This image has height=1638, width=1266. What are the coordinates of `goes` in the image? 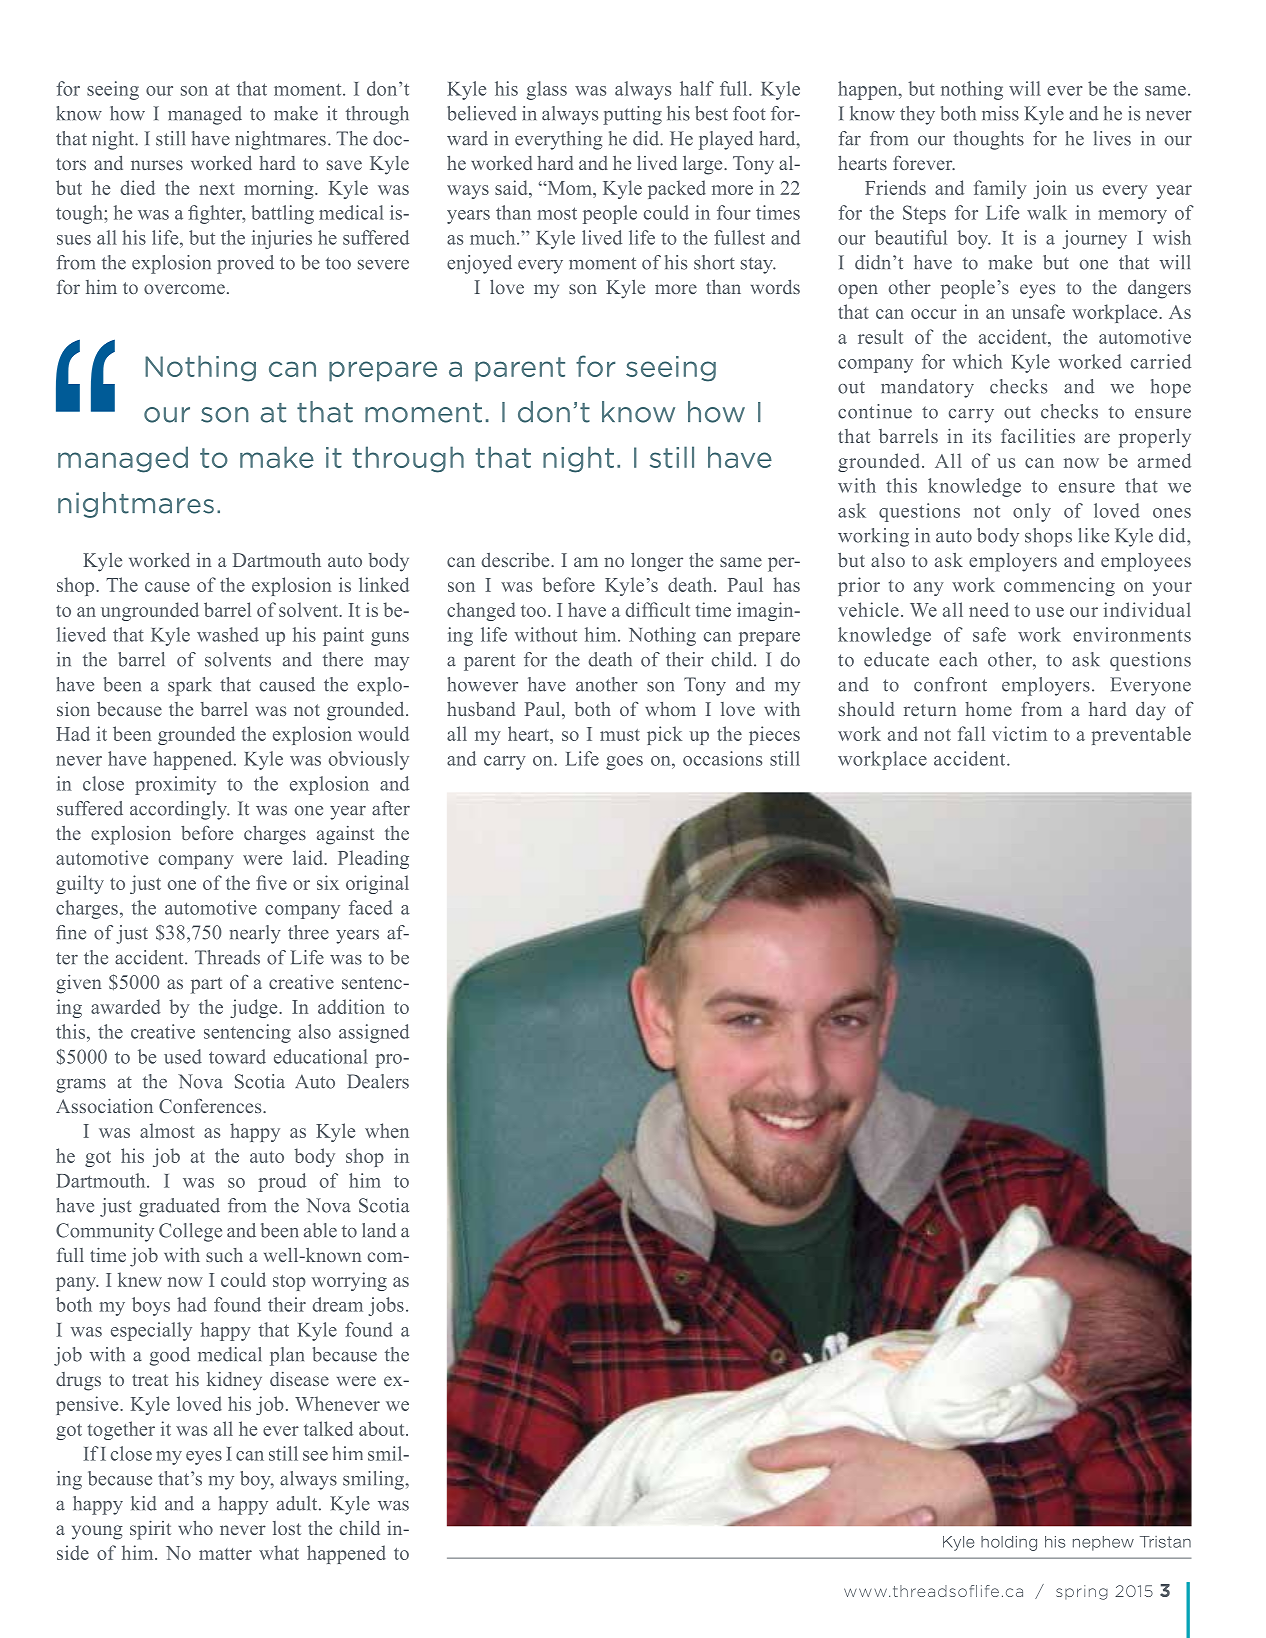 It's located at (624, 763).
